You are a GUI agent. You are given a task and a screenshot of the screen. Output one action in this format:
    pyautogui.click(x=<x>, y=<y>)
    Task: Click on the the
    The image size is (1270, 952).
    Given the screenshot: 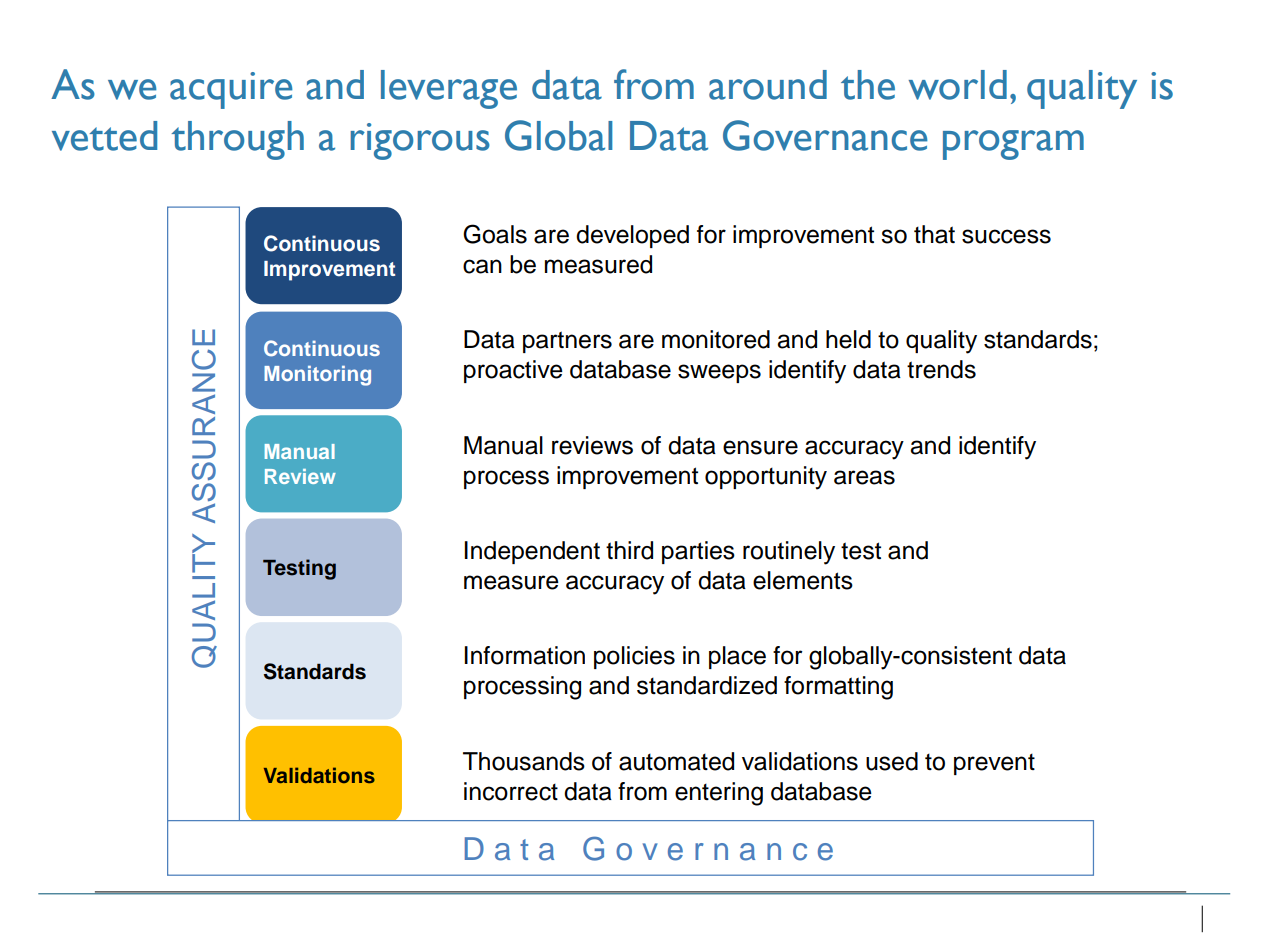 What is the action you would take?
    pyautogui.click(x=868, y=85)
